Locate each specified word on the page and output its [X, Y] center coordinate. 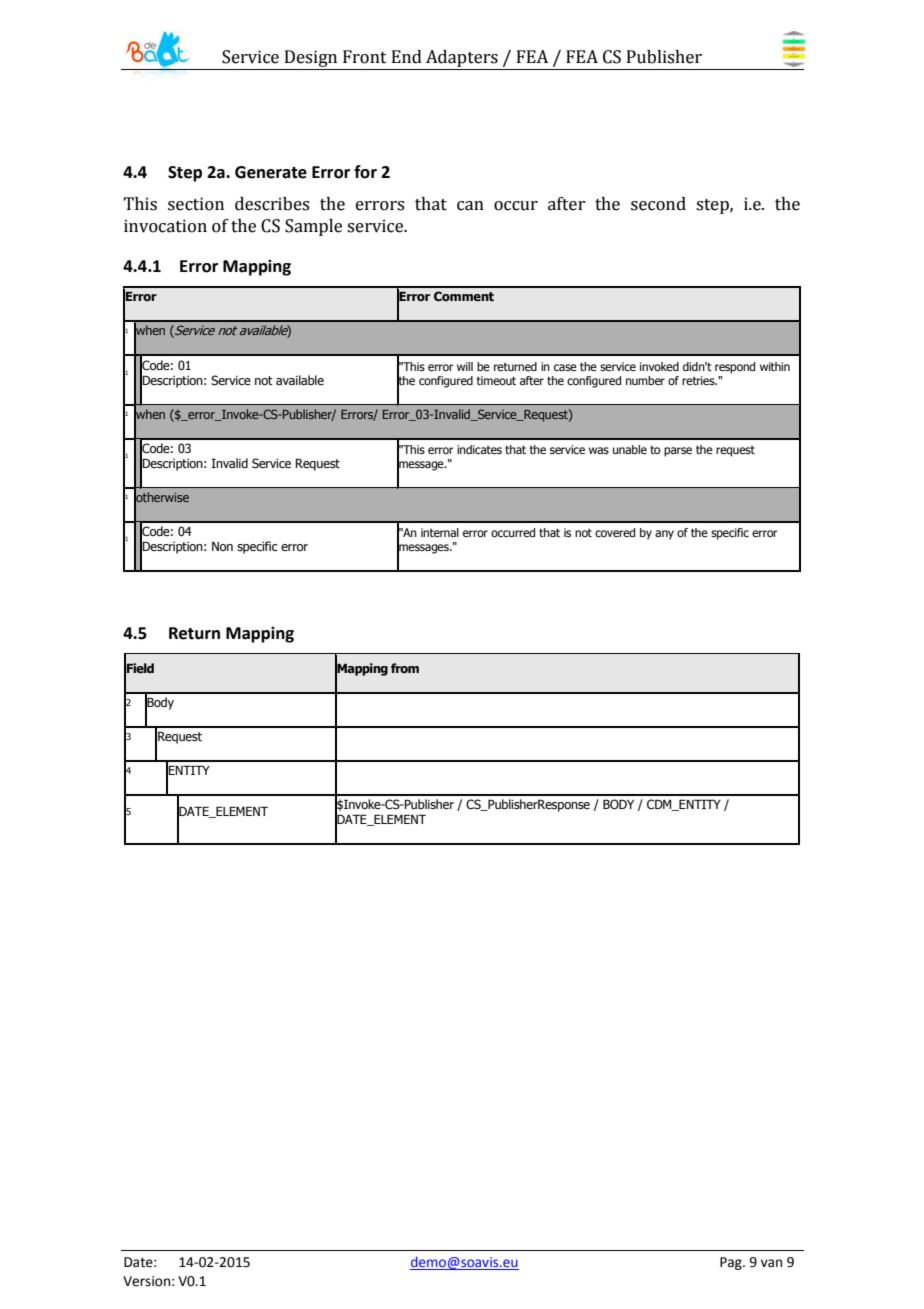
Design [311, 60]
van [771, 1263]
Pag [732, 1263]
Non [222, 546]
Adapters [462, 60]
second [658, 204]
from [405, 668]
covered [615, 532]
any [664, 535]
